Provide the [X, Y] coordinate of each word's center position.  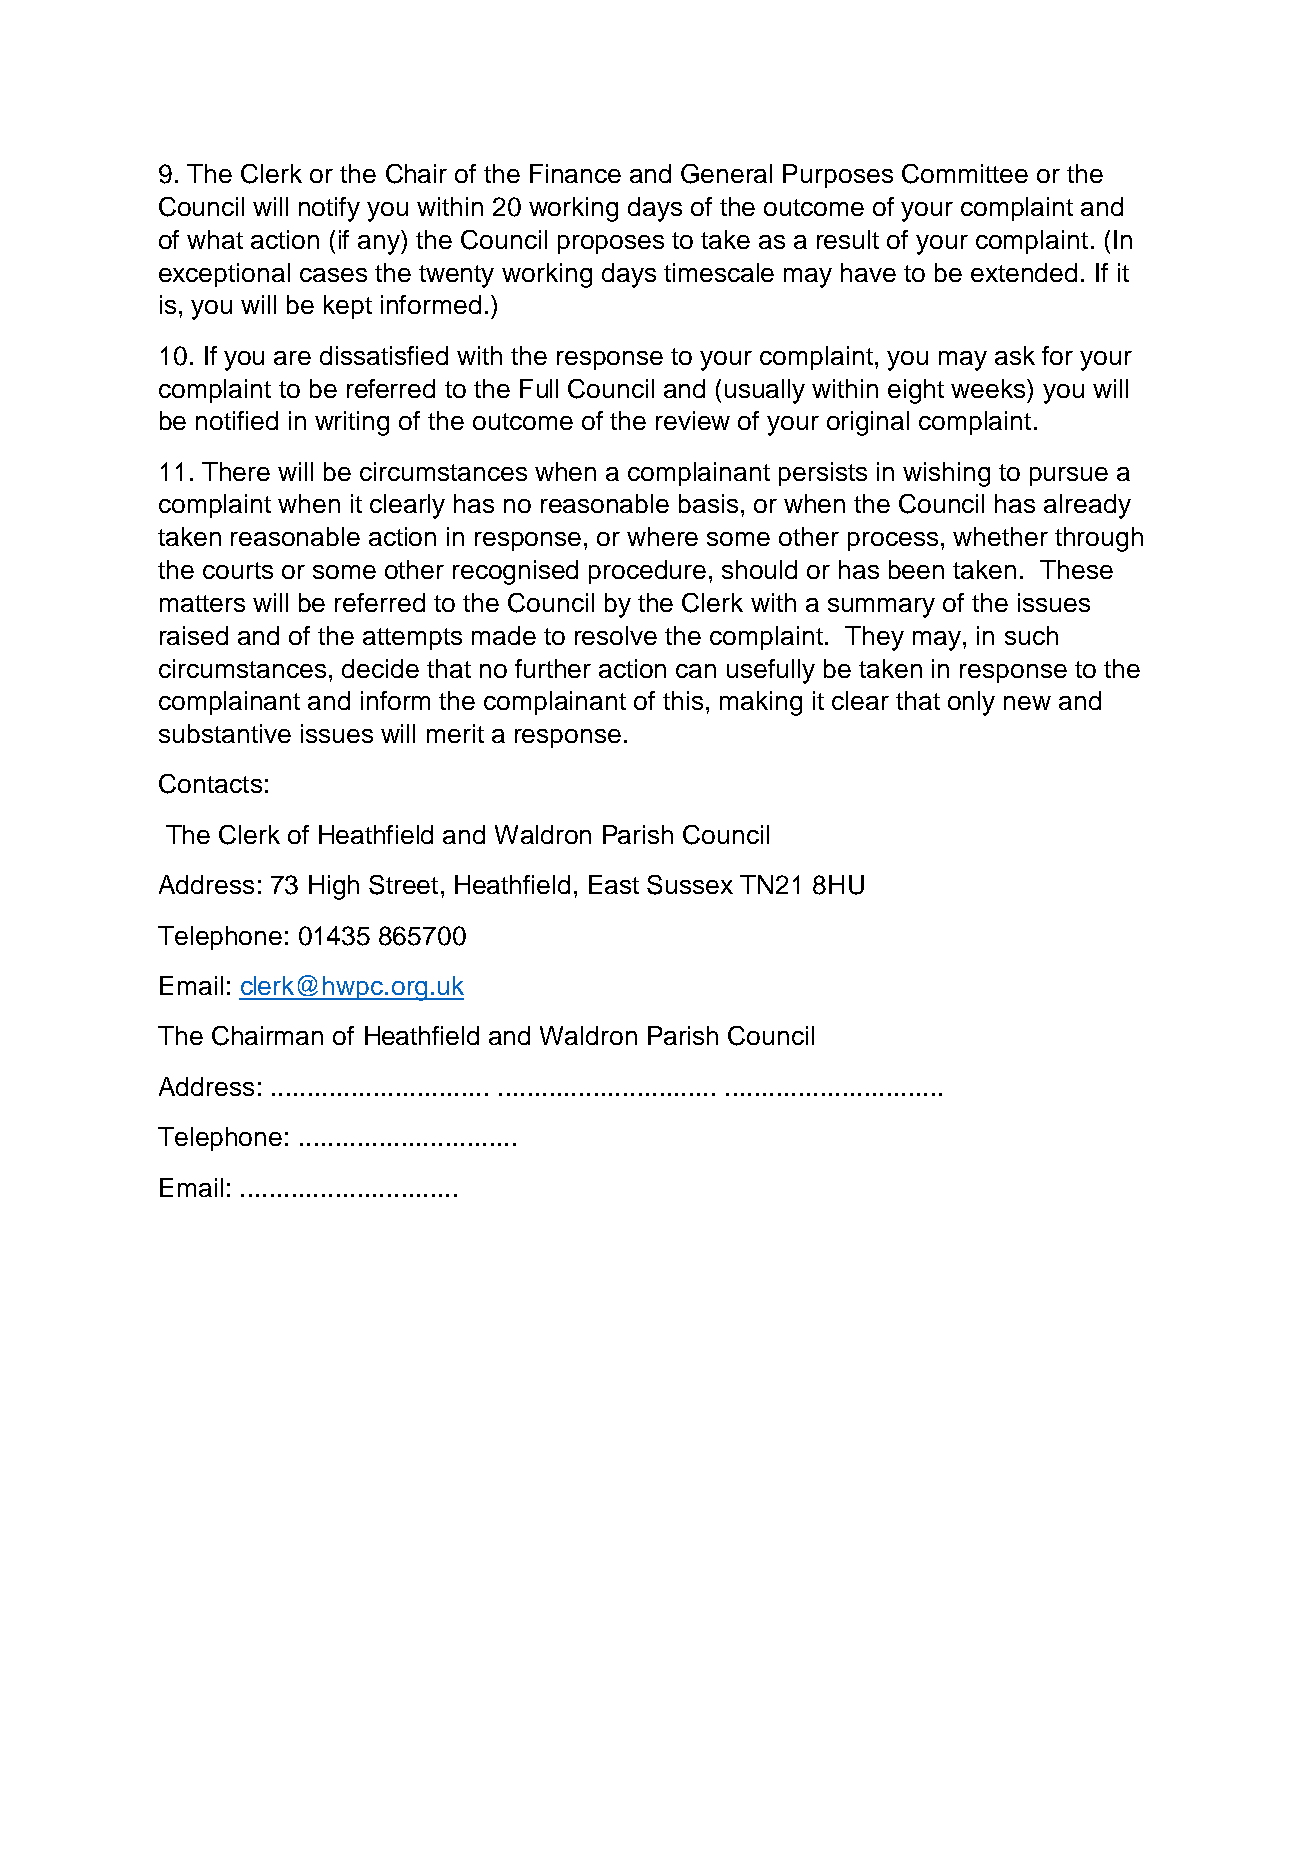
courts [238, 570]
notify [329, 209]
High [334, 887]
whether [1000, 536]
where [662, 536]
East [614, 884]
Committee [965, 174]
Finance [575, 173]
